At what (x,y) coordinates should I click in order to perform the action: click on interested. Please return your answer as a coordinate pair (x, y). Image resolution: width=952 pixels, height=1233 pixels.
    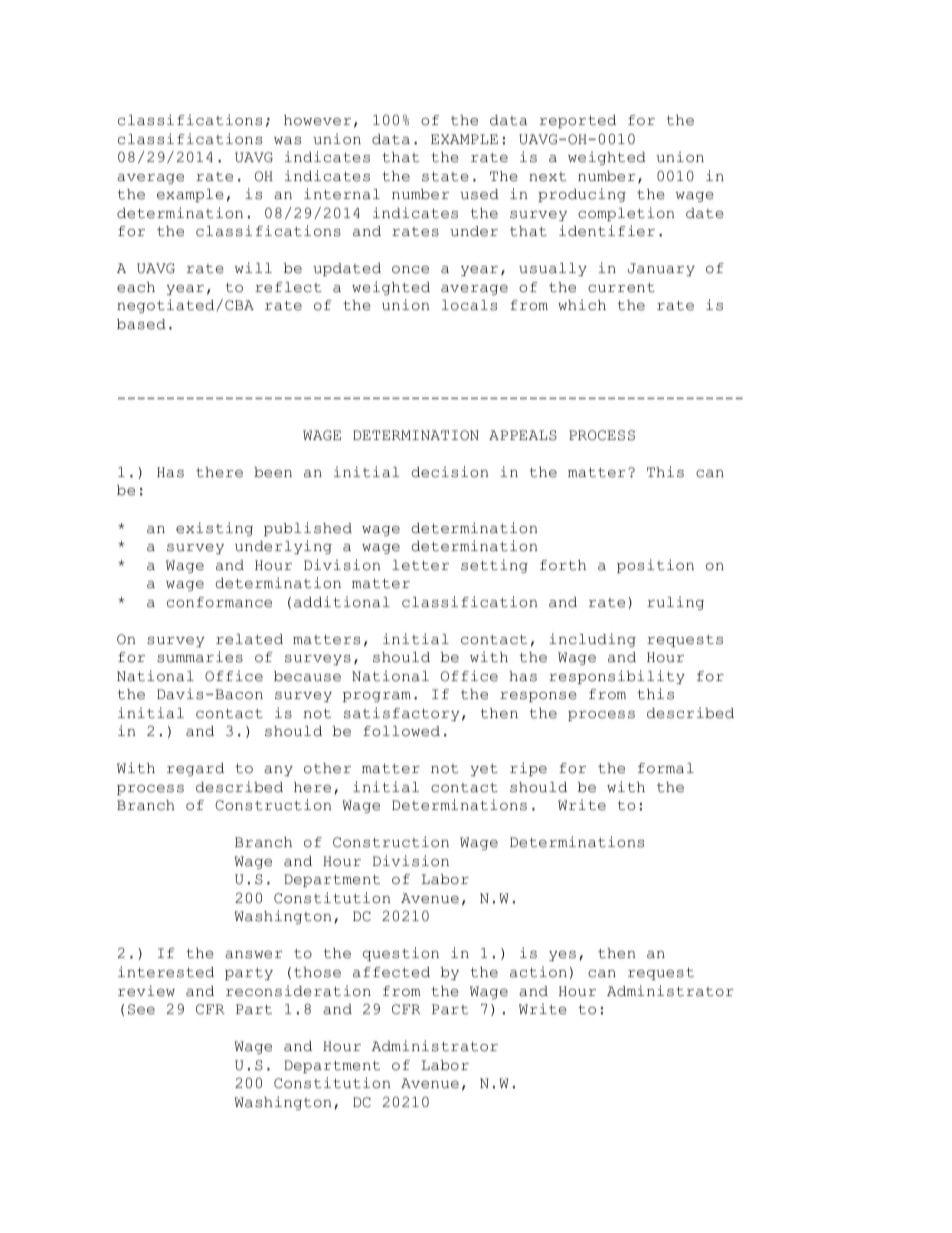
    Looking at the image, I should click on (166, 972).
